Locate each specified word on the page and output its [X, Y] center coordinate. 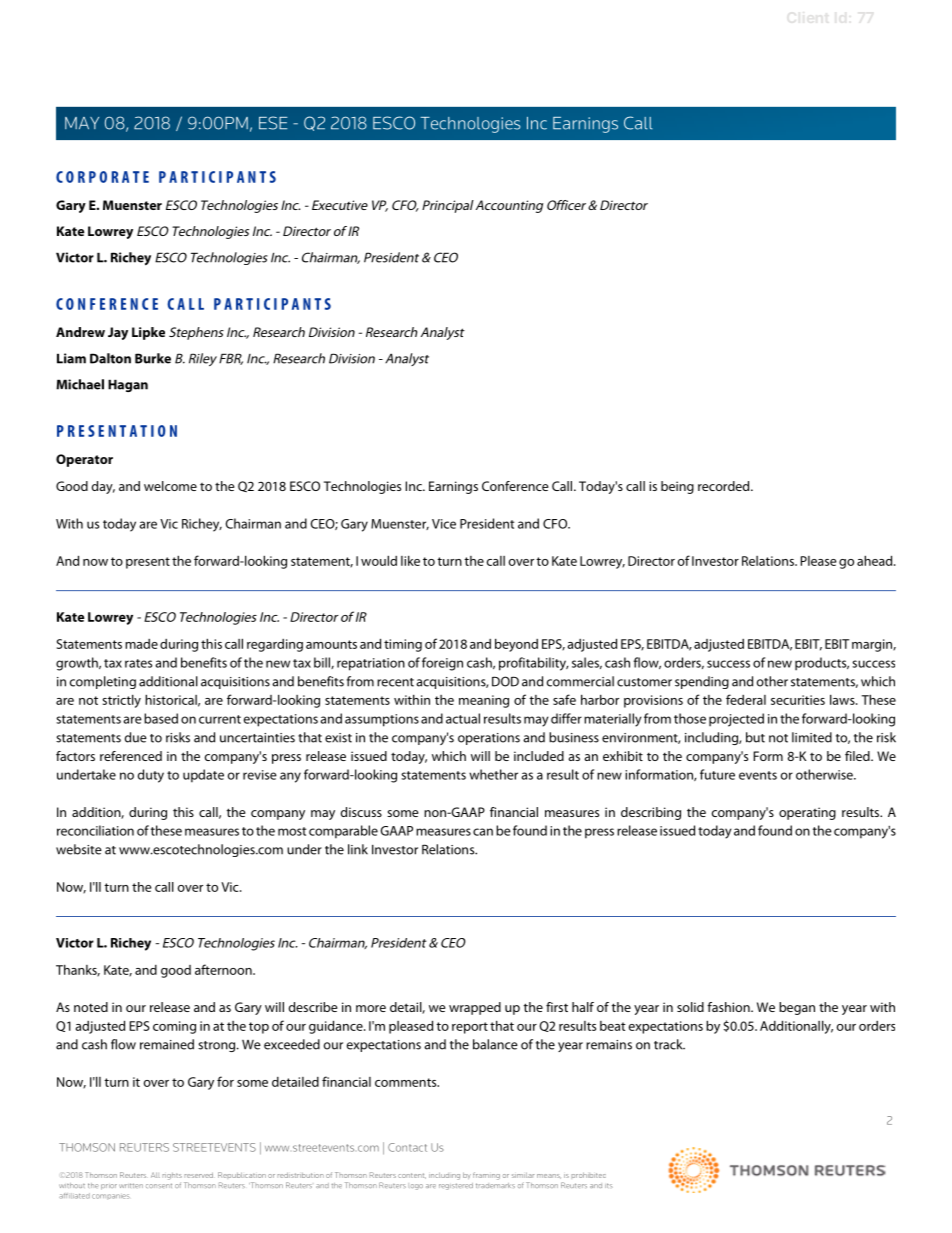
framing [486, 1176]
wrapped [475, 1008]
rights [172, 1176]
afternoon [224, 969]
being [677, 487]
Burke [153, 358]
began [797, 1008]
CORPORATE [102, 177]
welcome [170, 486]
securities [798, 700]
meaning [484, 701]
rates [138, 663]
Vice [444, 524]
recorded [725, 486]
